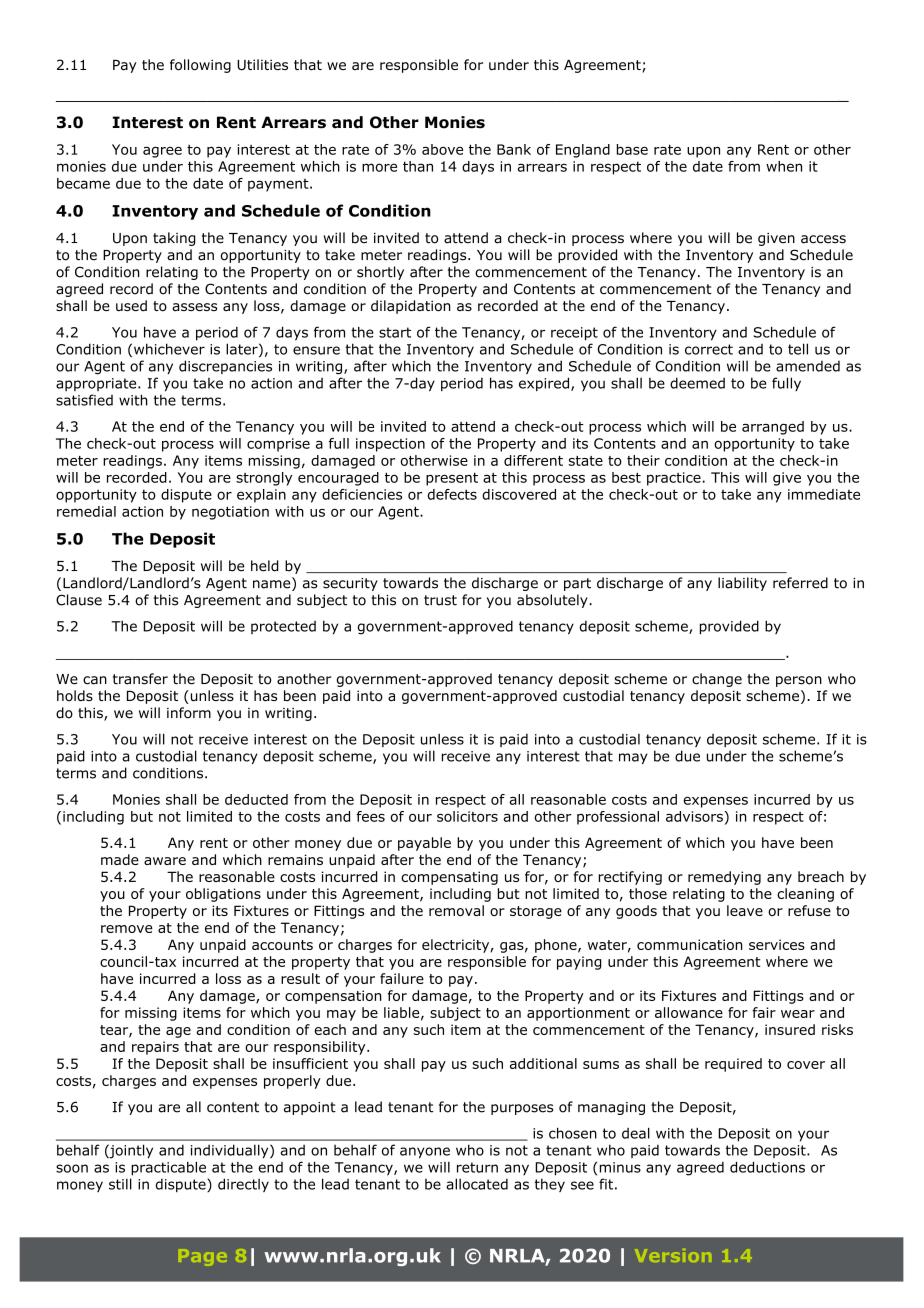 The image size is (924, 1308). Describe the element at coordinates (784, 166) in the image. I see `when` at that location.
